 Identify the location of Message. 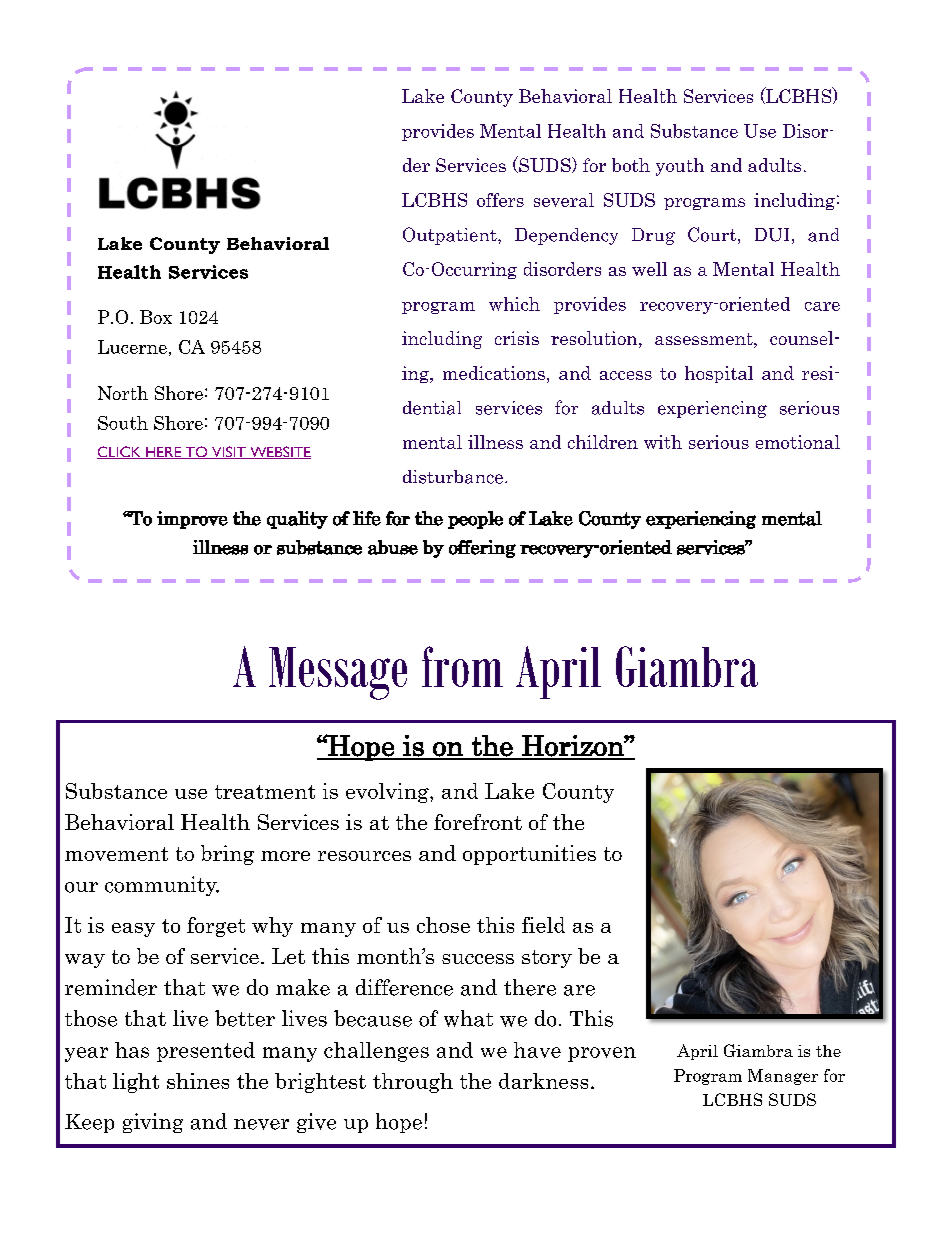
(338, 673).
